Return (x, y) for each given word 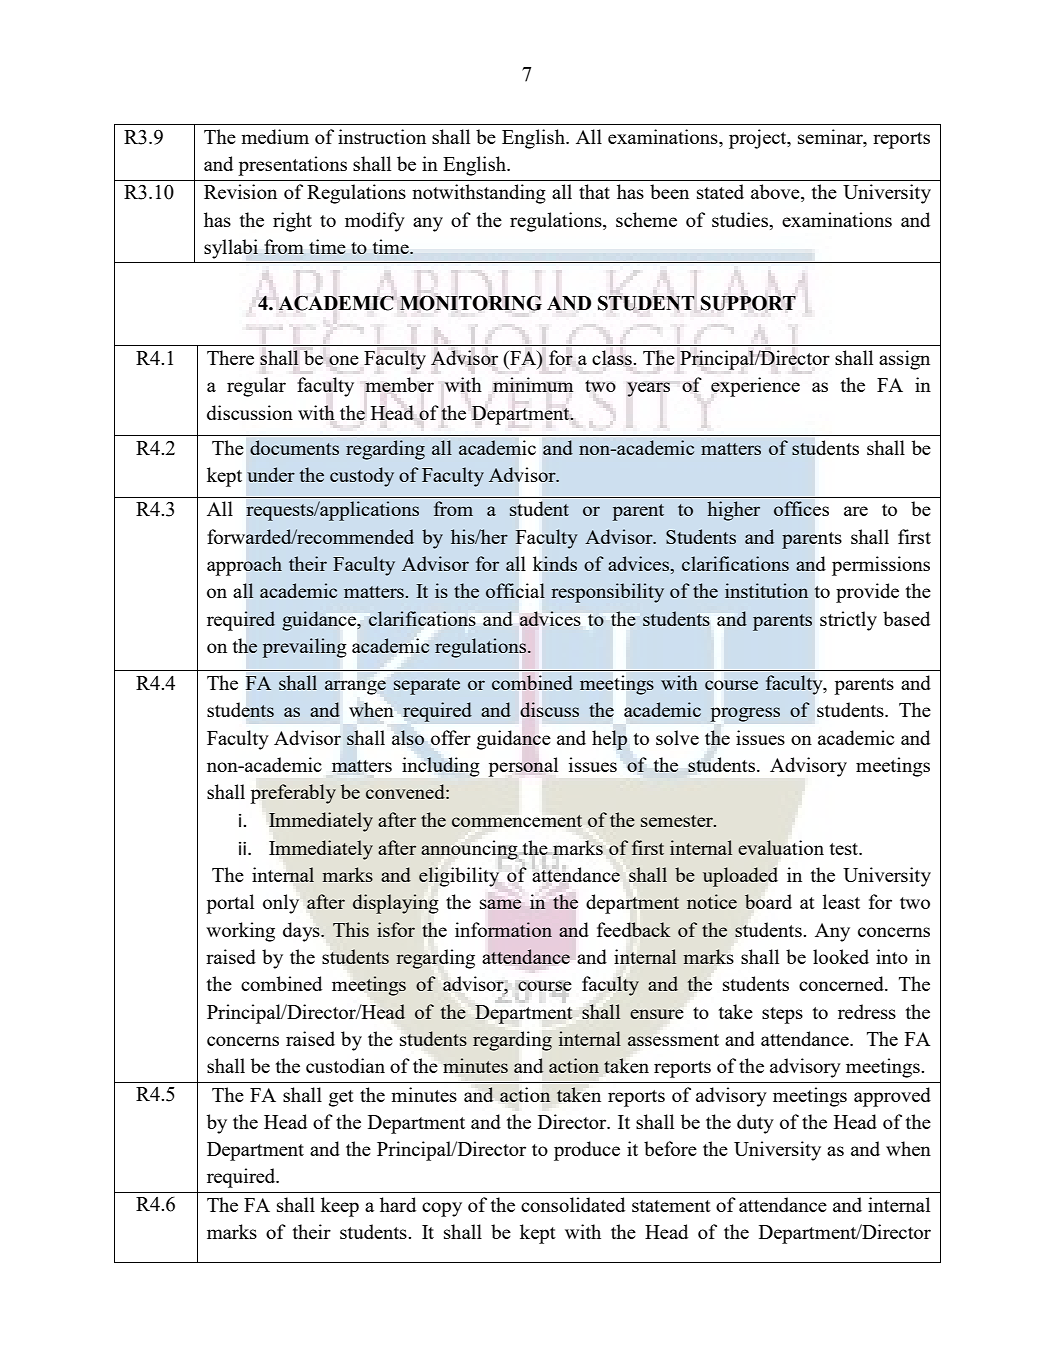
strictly (848, 621)
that (594, 191)
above (776, 193)
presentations (292, 166)
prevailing (304, 648)
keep (340, 1207)
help (609, 740)
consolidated (573, 1204)
